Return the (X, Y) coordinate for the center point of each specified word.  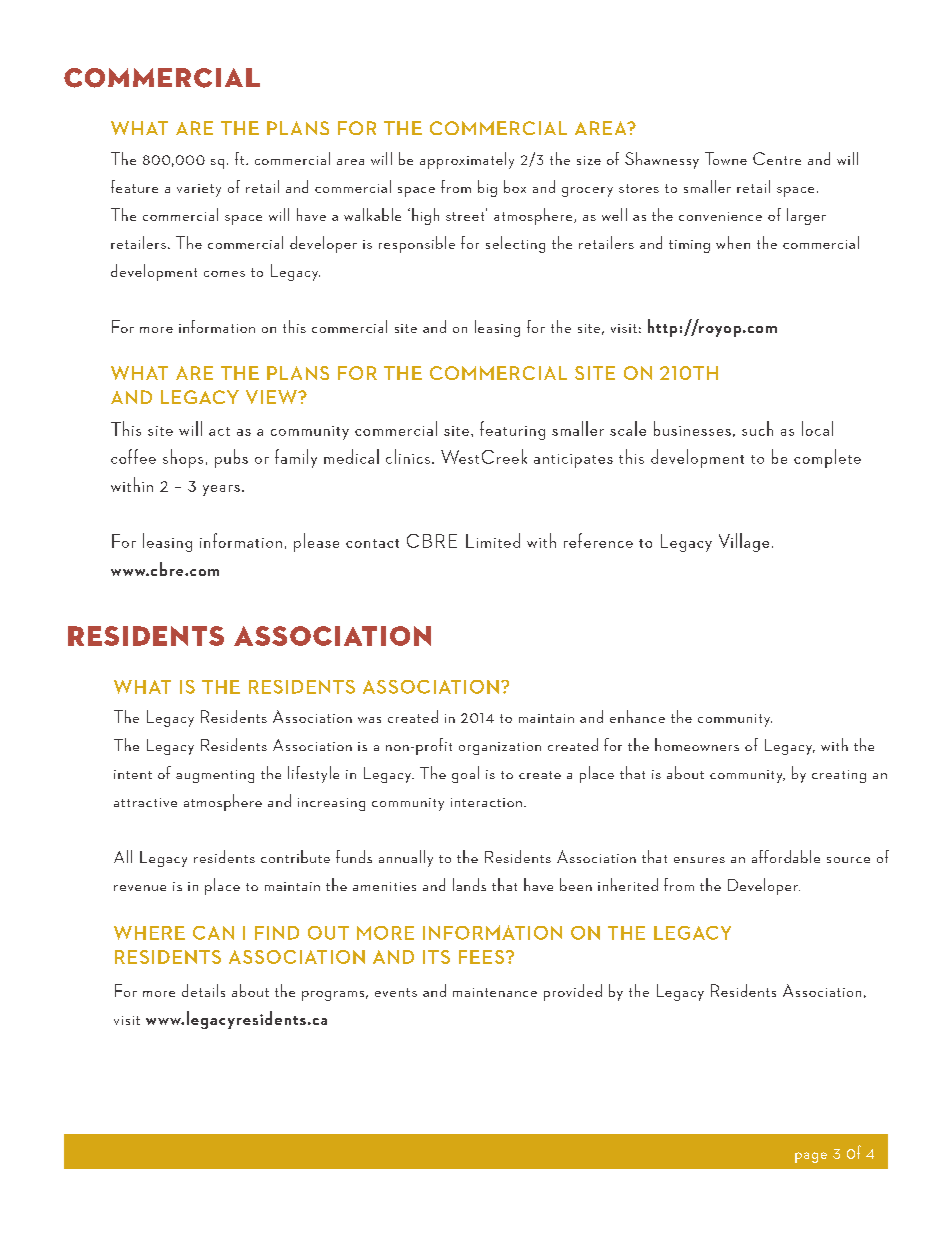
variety (199, 190)
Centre (777, 158)
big (487, 188)
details (203, 990)
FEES (483, 957)
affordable (786, 856)
